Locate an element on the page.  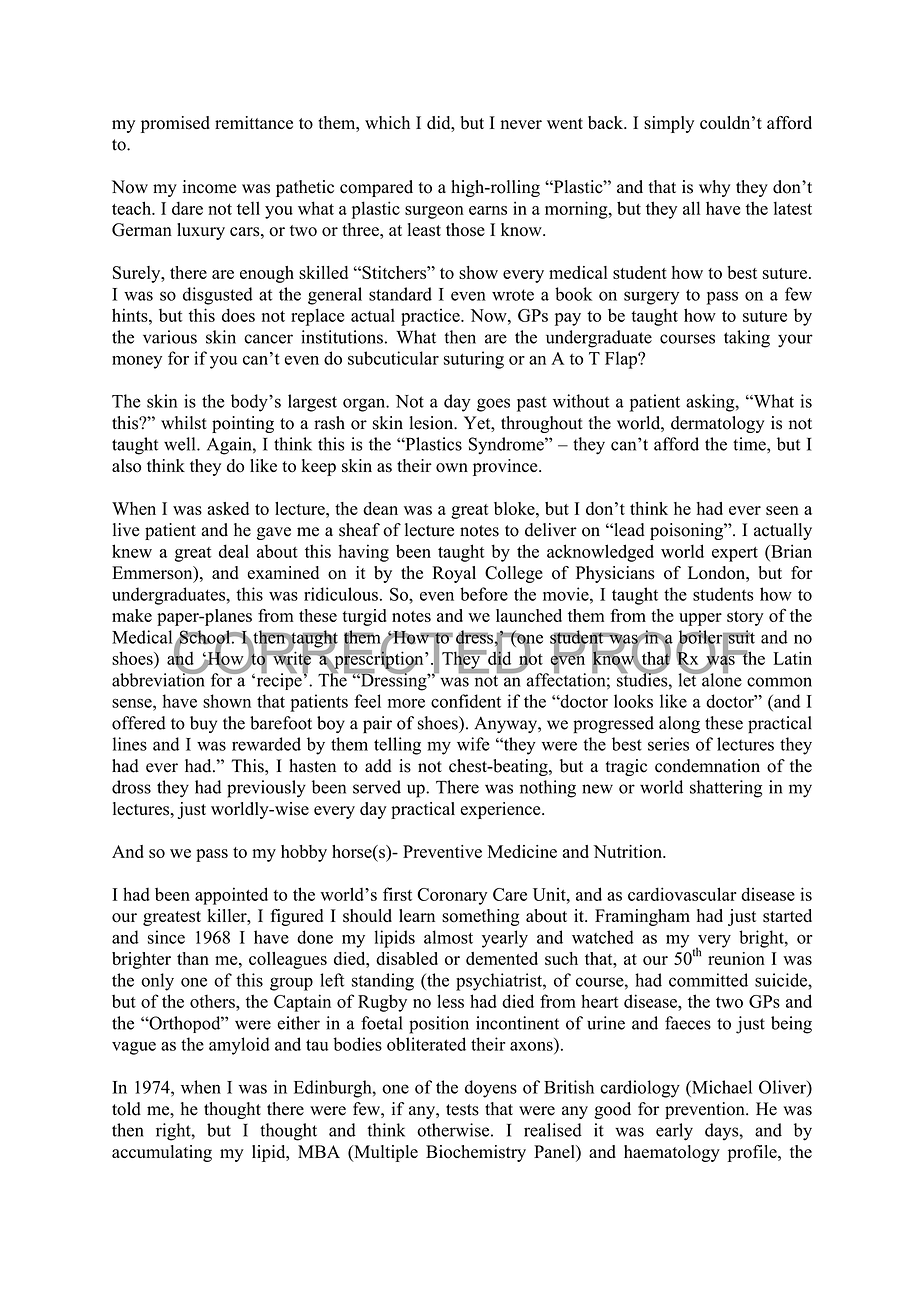
along is located at coordinates (679, 724).
